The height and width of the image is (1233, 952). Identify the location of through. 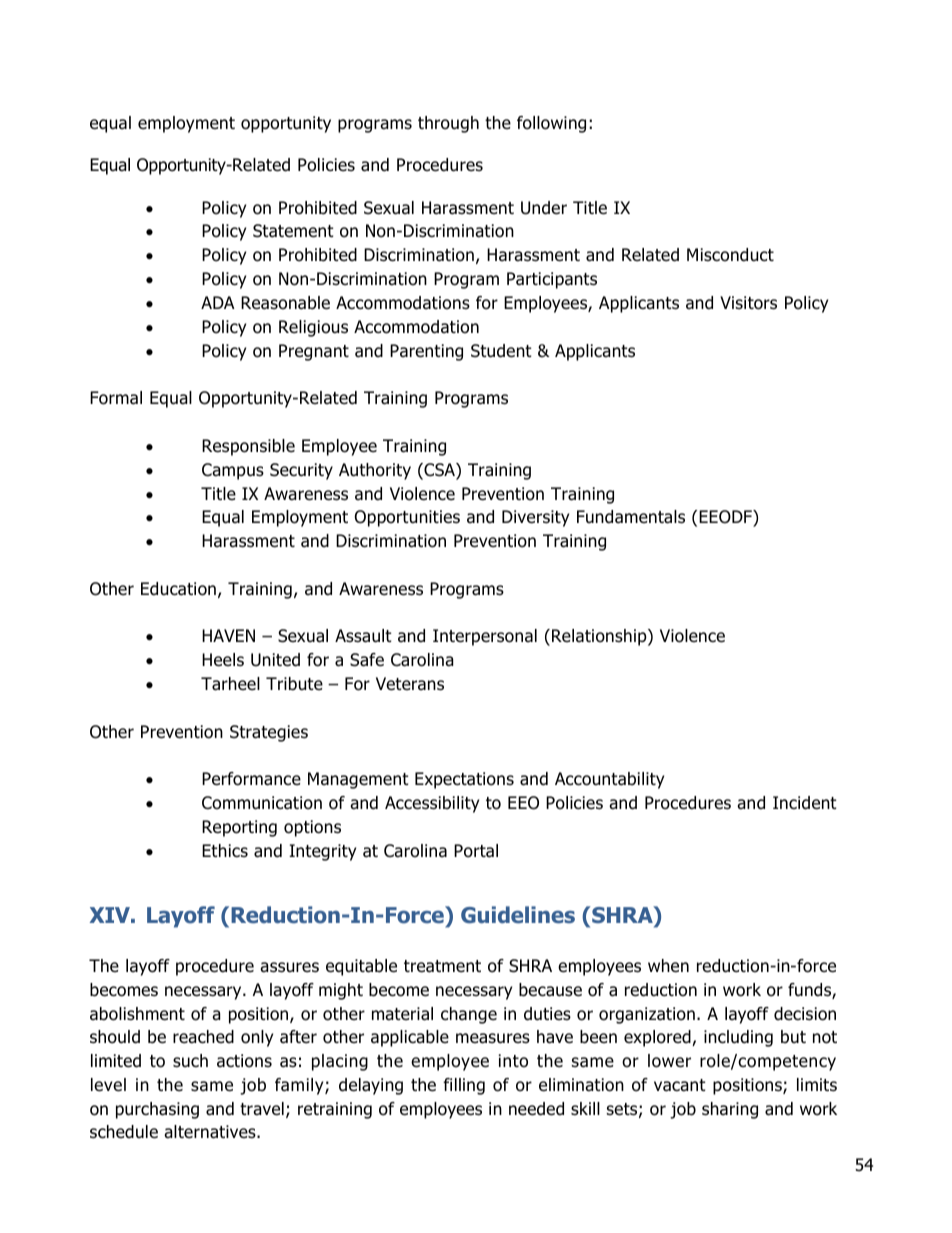
(448, 124).
